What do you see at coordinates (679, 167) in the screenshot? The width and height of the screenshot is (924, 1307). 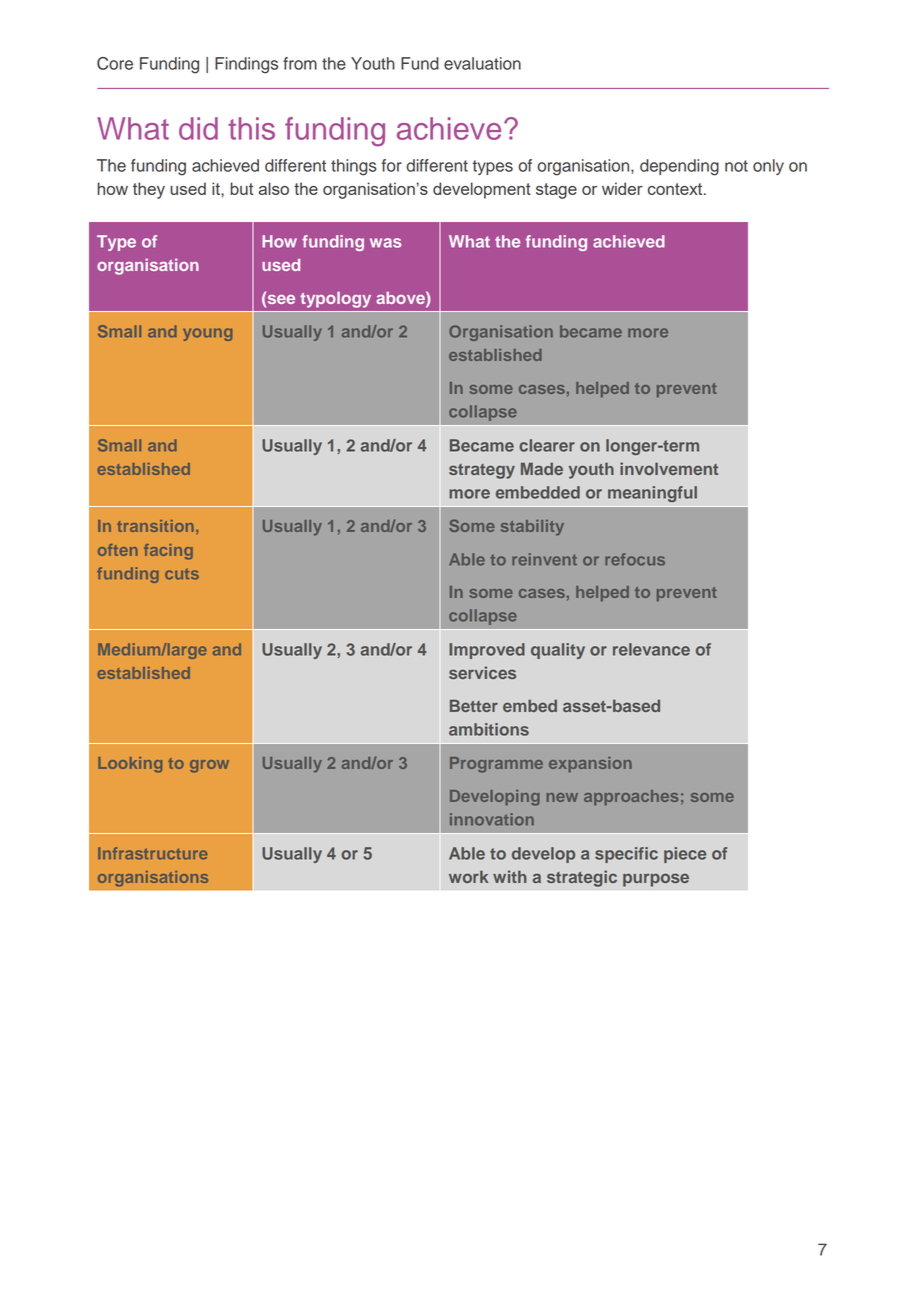 I see `depending` at bounding box center [679, 167].
